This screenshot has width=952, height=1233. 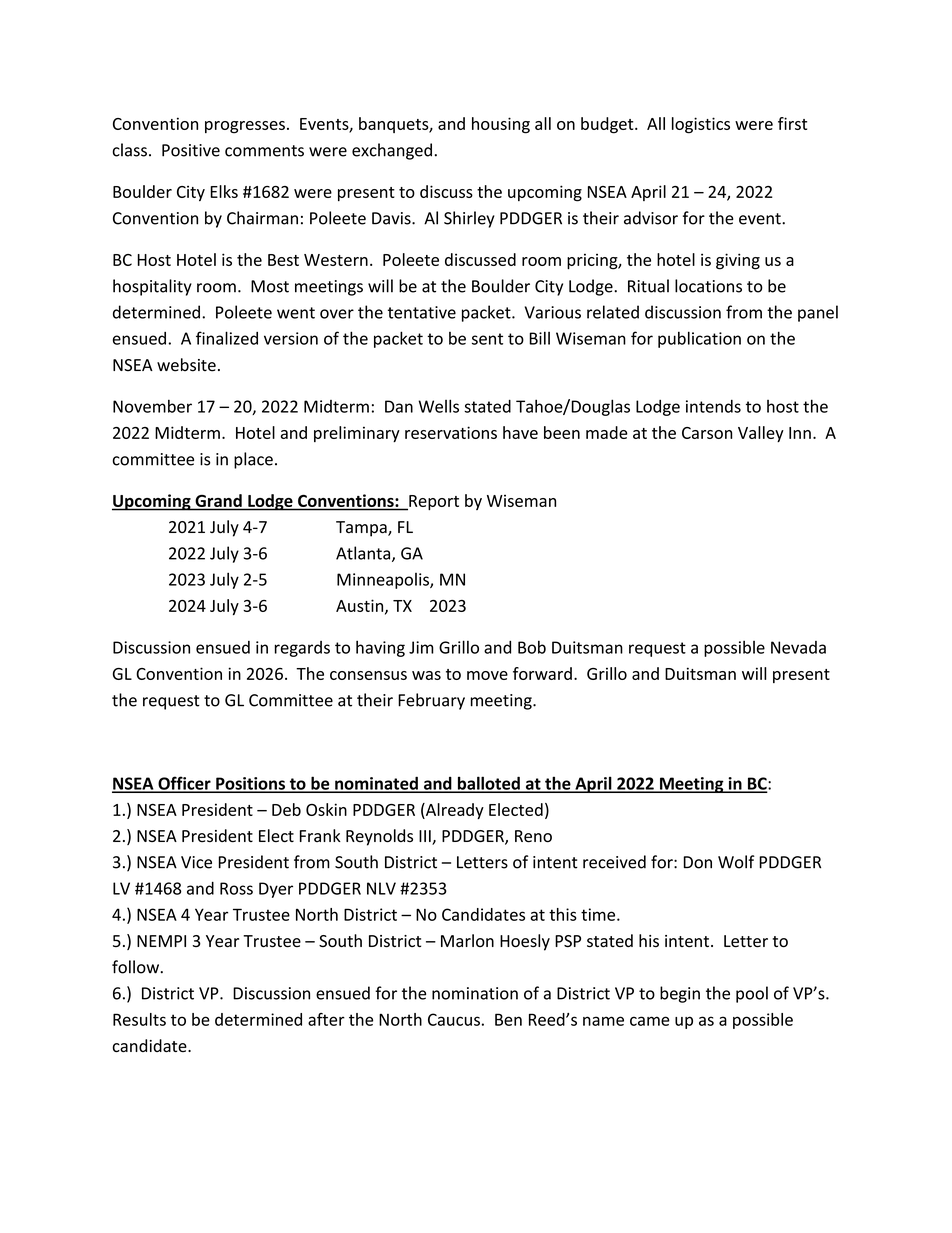 What do you see at coordinates (501, 125) in the screenshot?
I see `housing` at bounding box center [501, 125].
